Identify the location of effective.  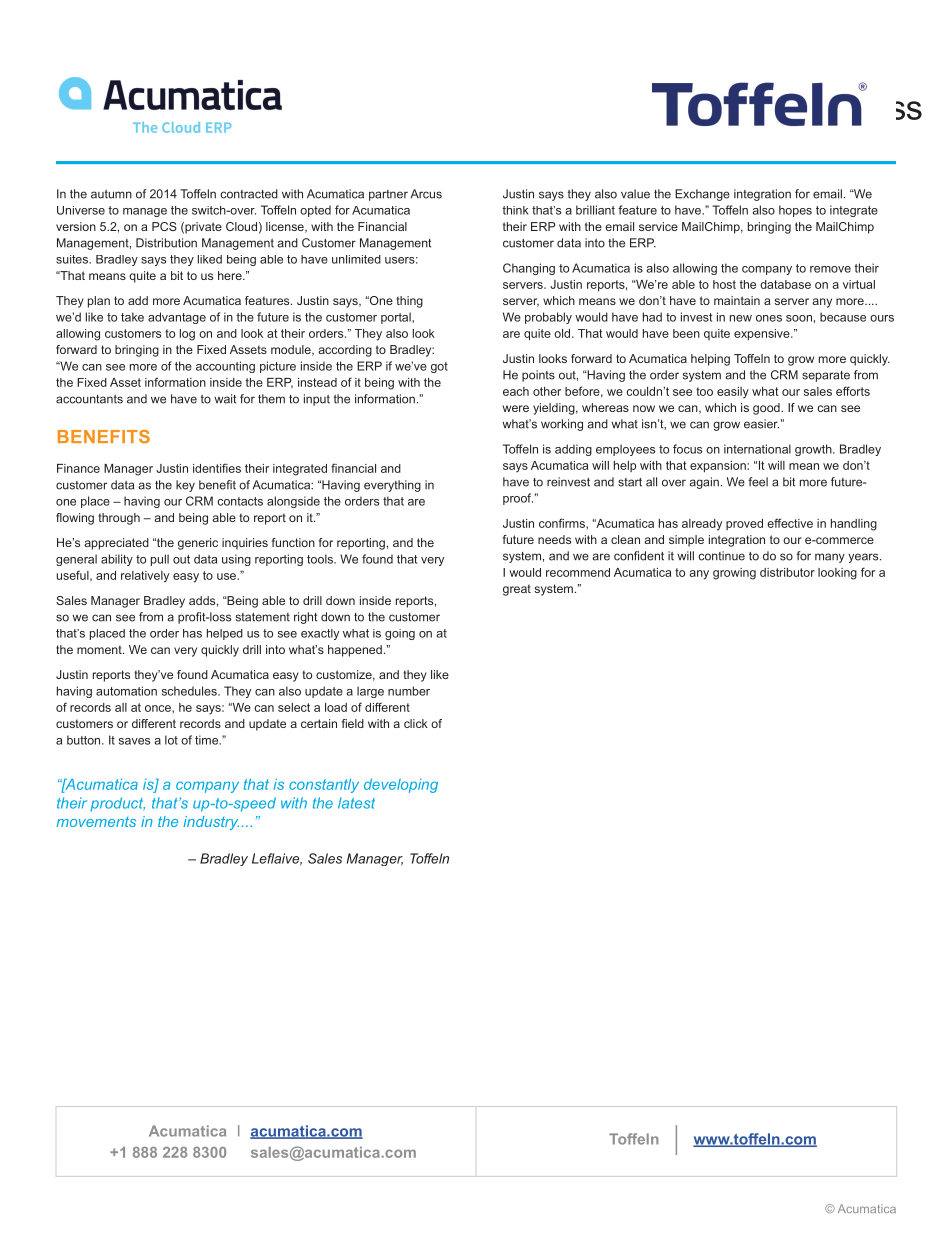
(790, 523).
